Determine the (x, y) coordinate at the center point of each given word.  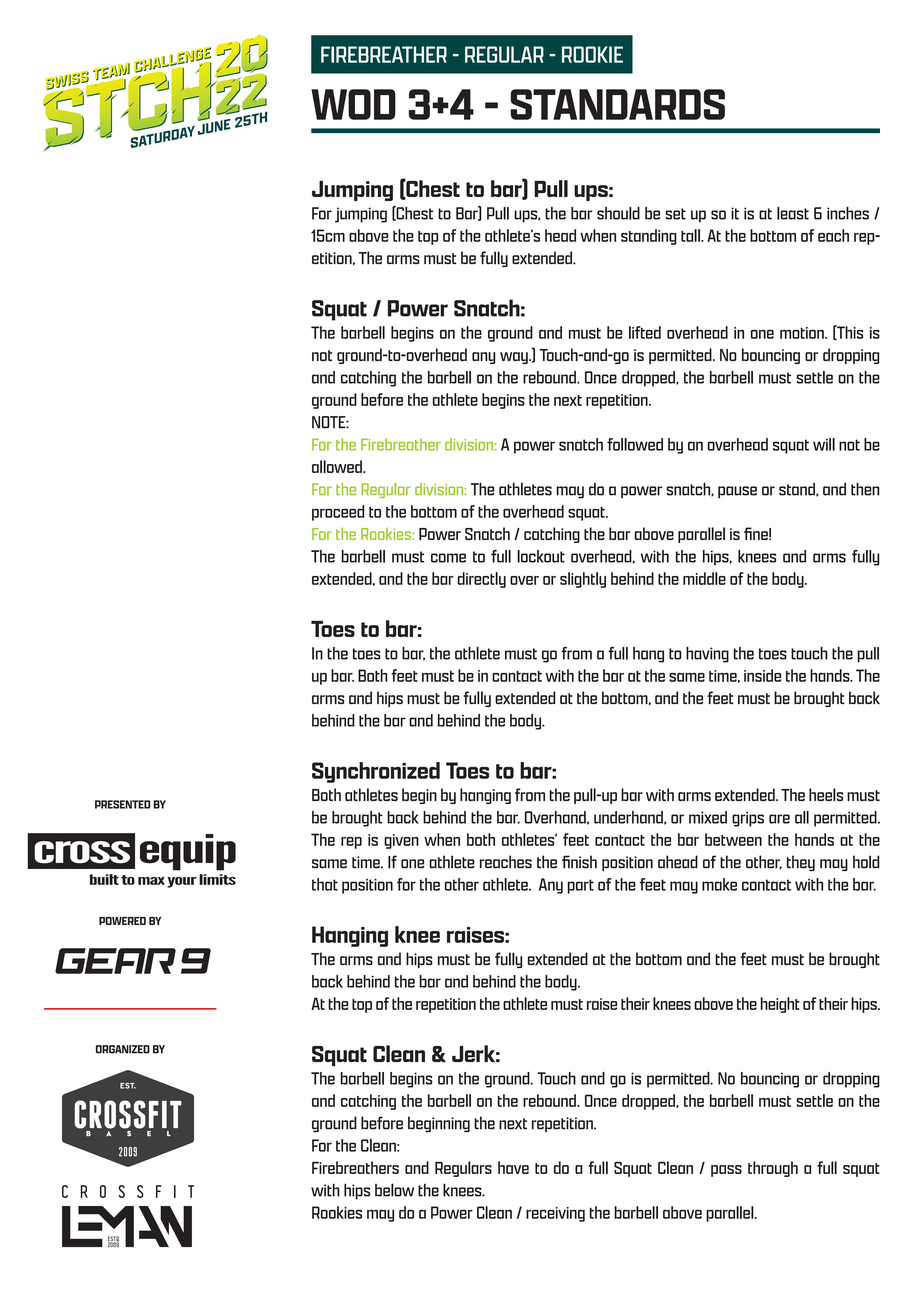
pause (737, 492)
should (618, 213)
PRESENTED (122, 804)
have (513, 1167)
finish (579, 862)
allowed (338, 466)
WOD (353, 104)
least (793, 213)
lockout (541, 556)
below (394, 1190)
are (779, 819)
